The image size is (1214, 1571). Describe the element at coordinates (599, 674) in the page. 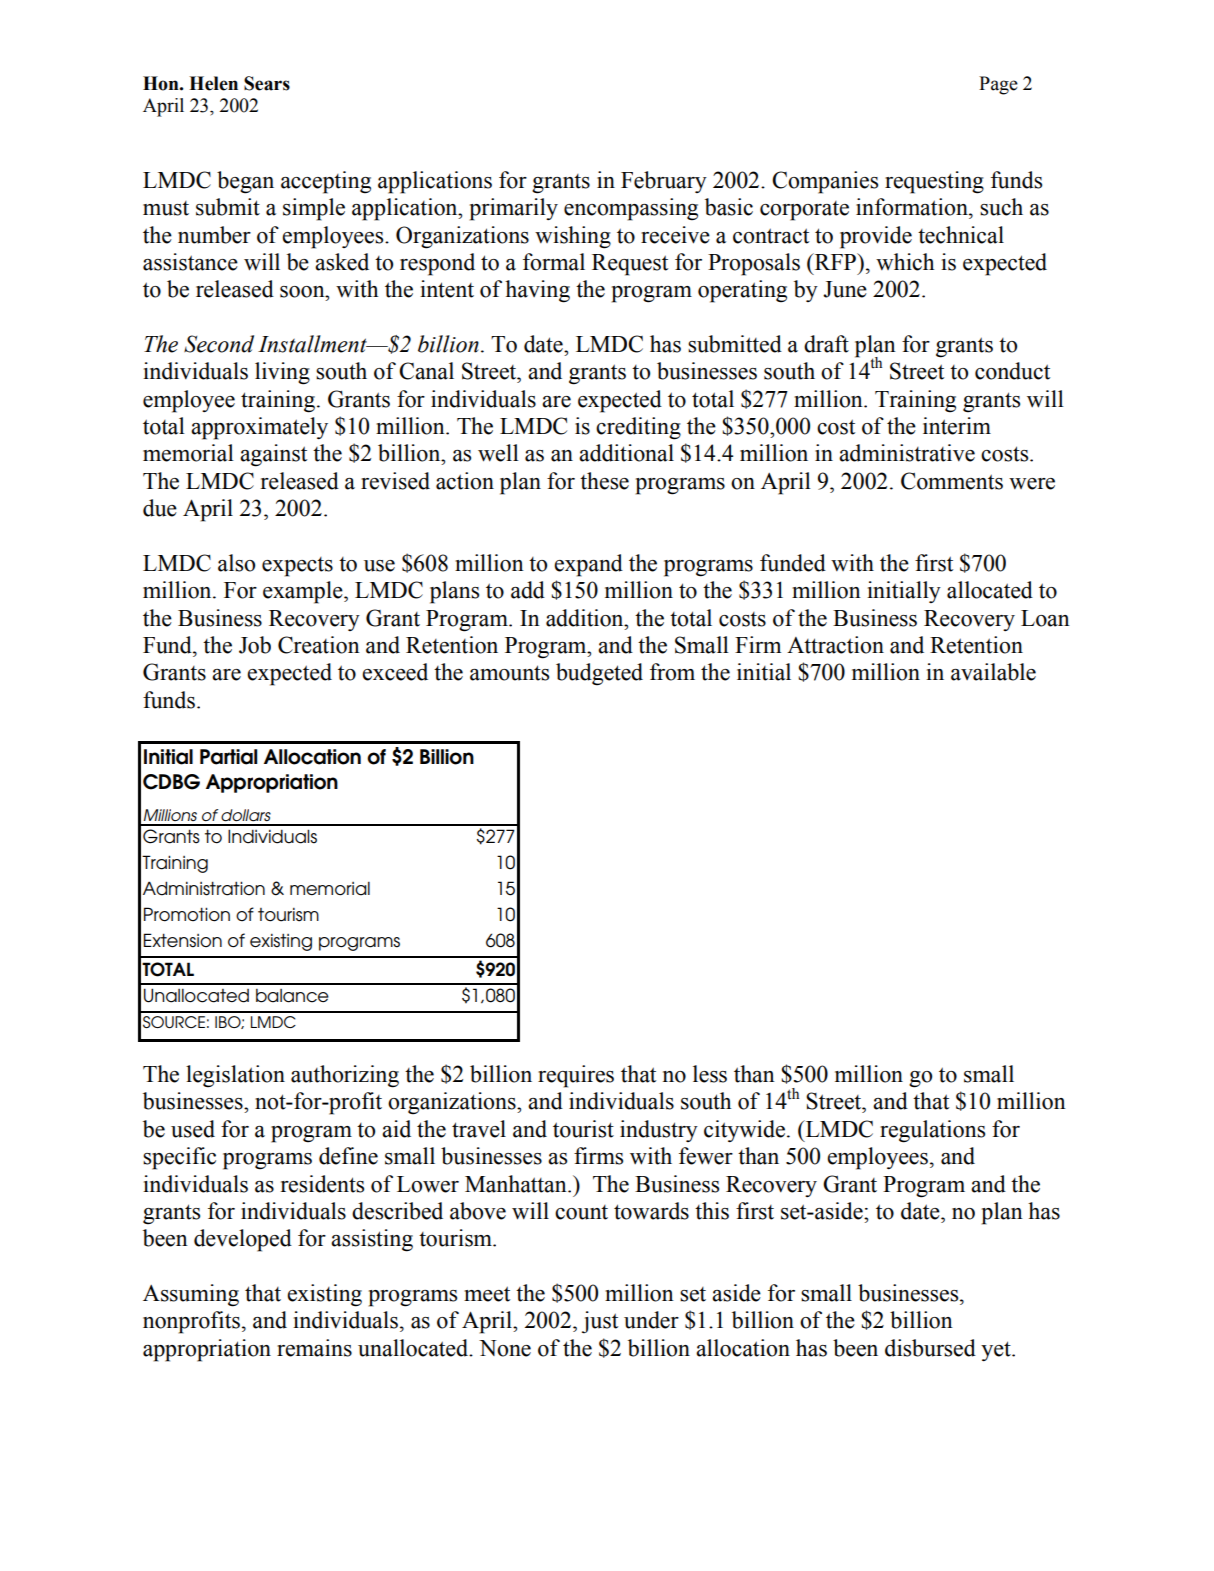

I see `budgeted` at that location.
